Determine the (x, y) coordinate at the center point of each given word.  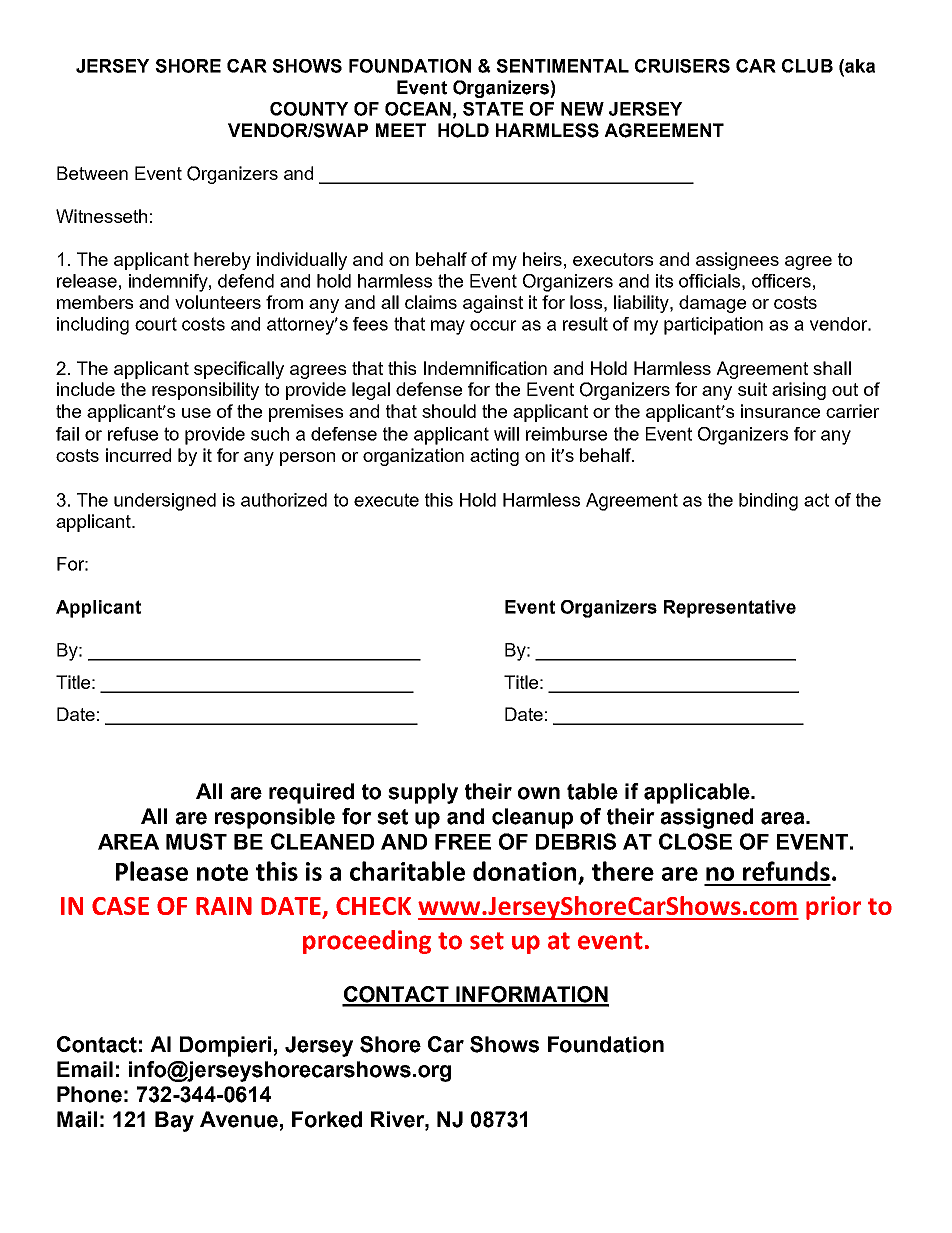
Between (92, 173)
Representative (730, 609)
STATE (493, 109)
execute (386, 500)
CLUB (807, 66)
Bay (174, 1121)
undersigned (165, 502)
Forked (327, 1119)
